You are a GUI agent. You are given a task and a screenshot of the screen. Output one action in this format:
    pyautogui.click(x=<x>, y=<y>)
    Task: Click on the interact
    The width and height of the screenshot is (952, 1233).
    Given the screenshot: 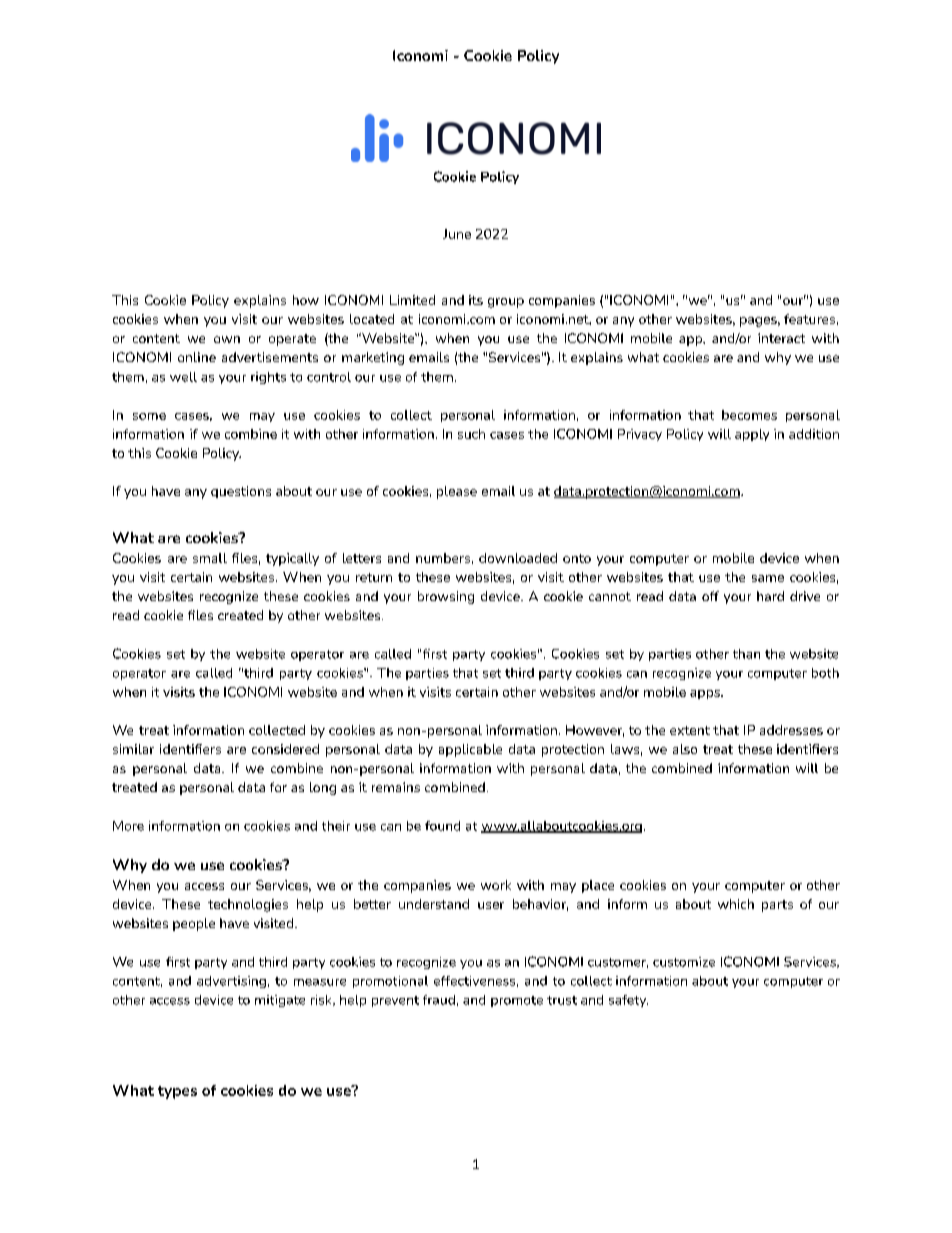 What is the action you would take?
    pyautogui.click(x=781, y=338)
